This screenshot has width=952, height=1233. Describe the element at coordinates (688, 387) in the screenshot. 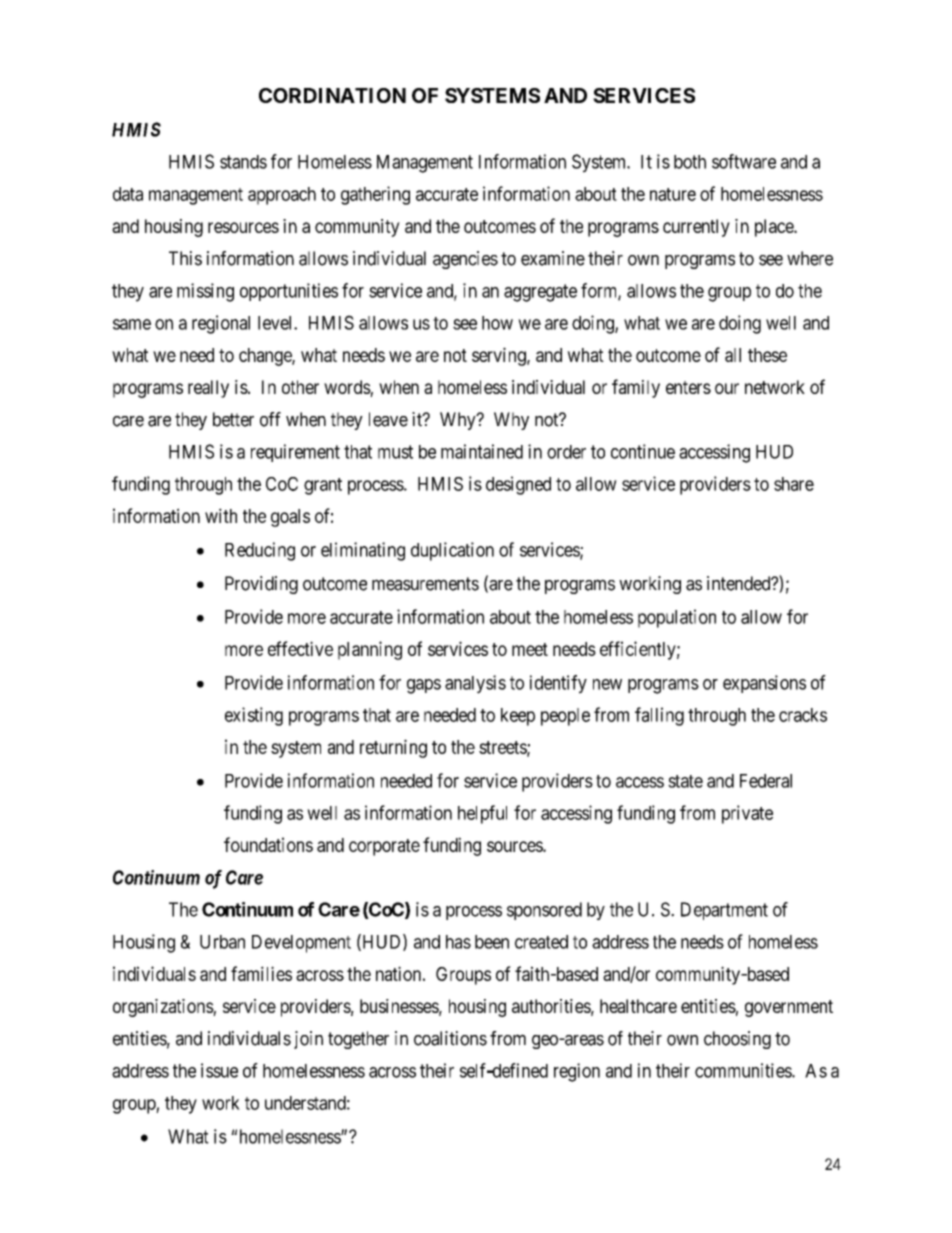

I see `enters` at that location.
